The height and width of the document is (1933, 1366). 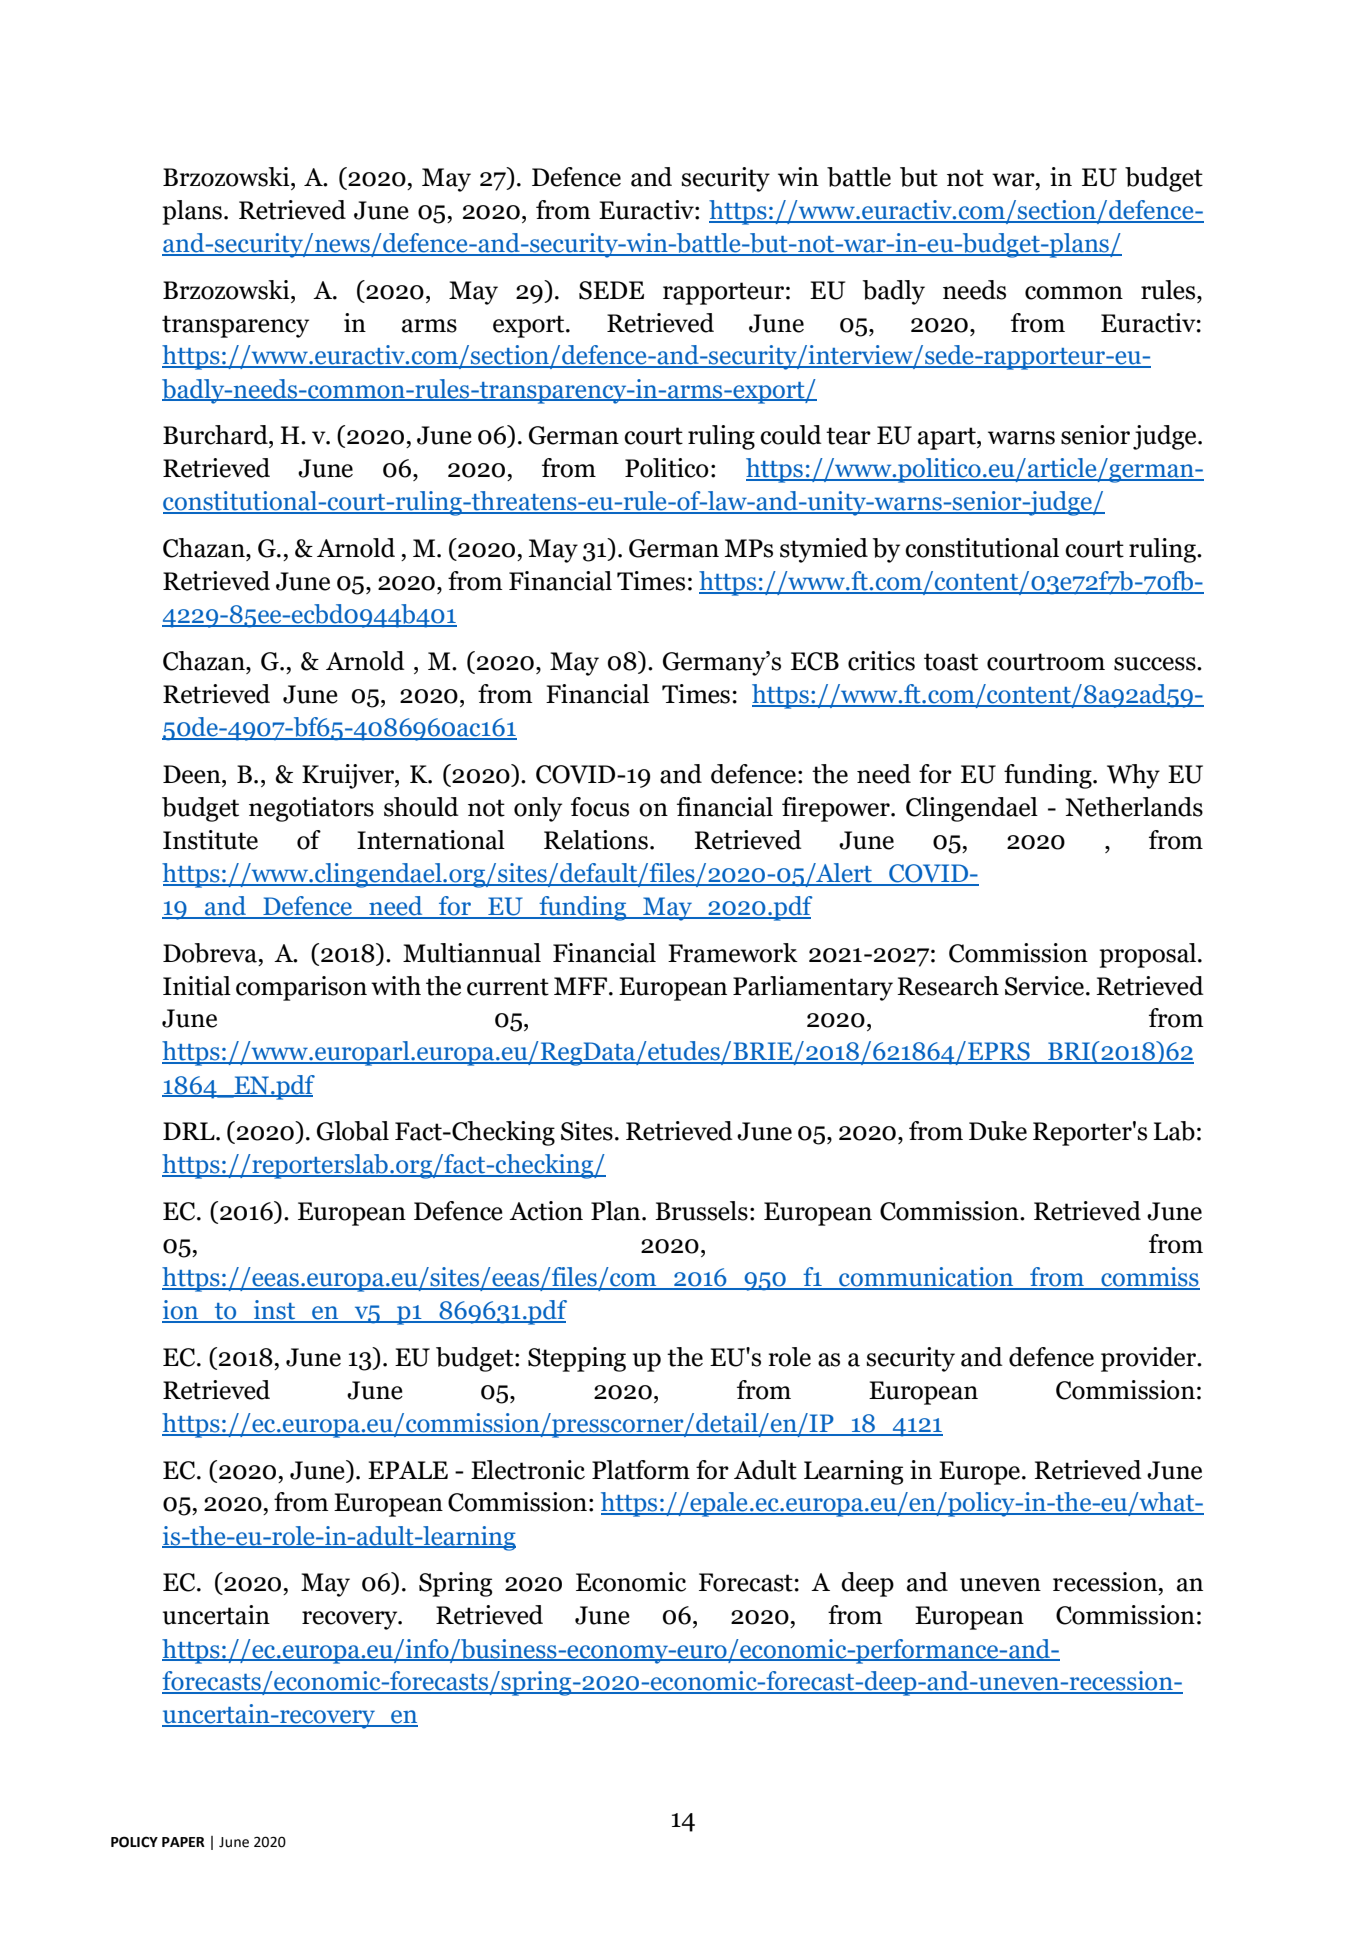 What do you see at coordinates (848, 436) in the document?
I see `tear` at bounding box center [848, 436].
